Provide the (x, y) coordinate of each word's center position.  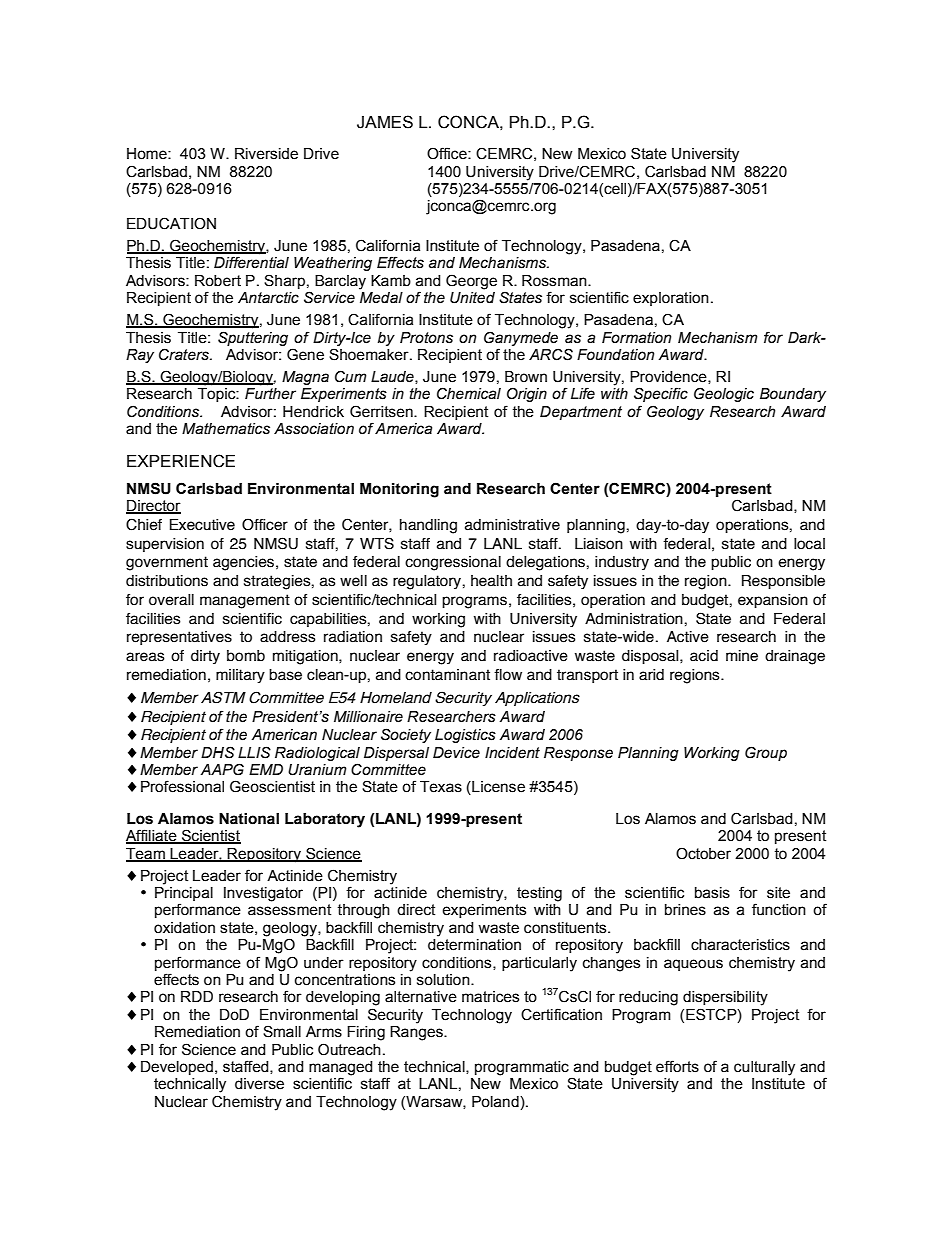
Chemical (469, 393)
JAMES (385, 122)
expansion (773, 601)
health (491, 581)
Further (270, 394)
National (249, 819)
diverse (259, 1084)
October (703, 853)
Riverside (266, 154)
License (497, 788)
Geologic (724, 394)
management (245, 601)
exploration (671, 299)
